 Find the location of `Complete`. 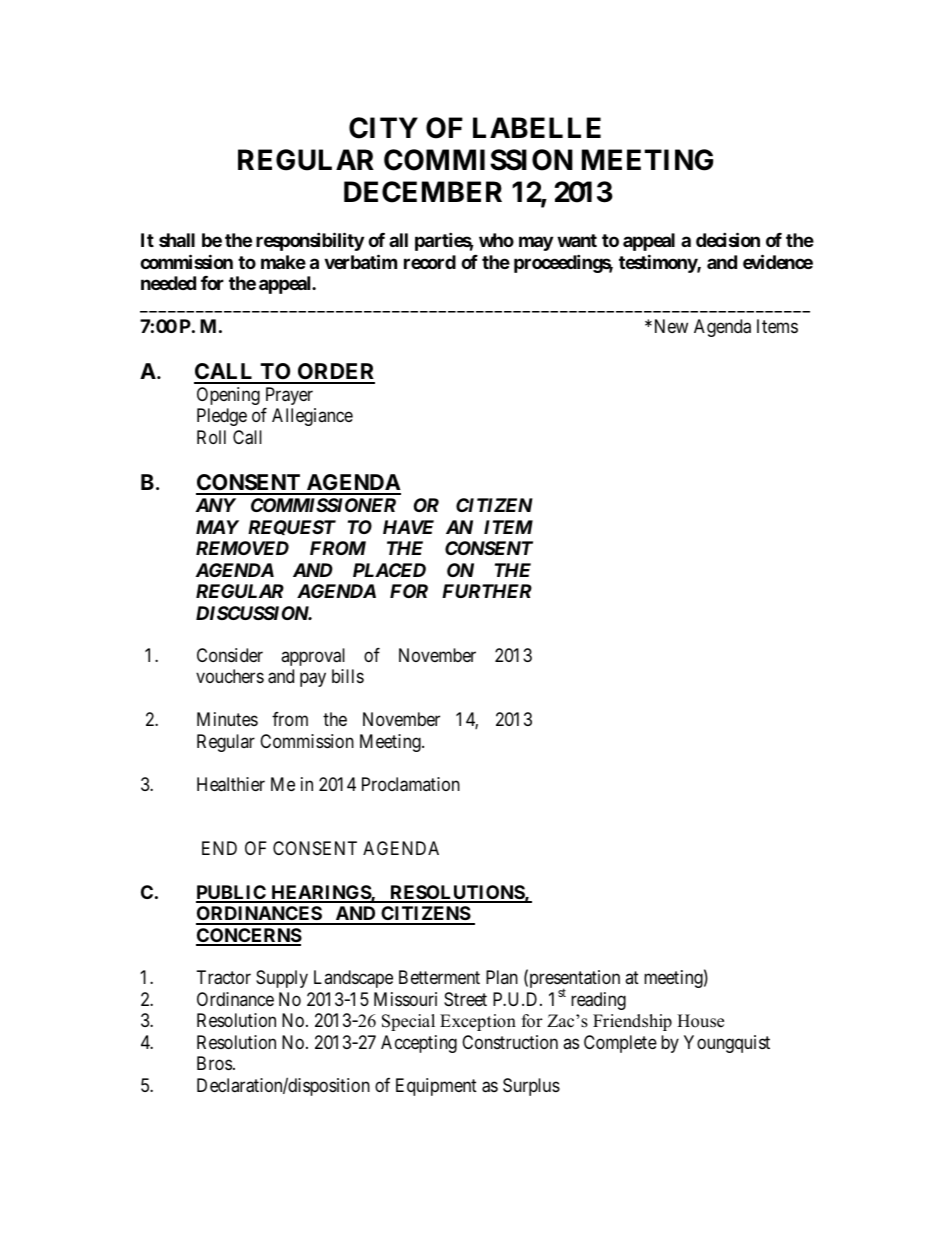

Complete is located at coordinates (620, 1044).
